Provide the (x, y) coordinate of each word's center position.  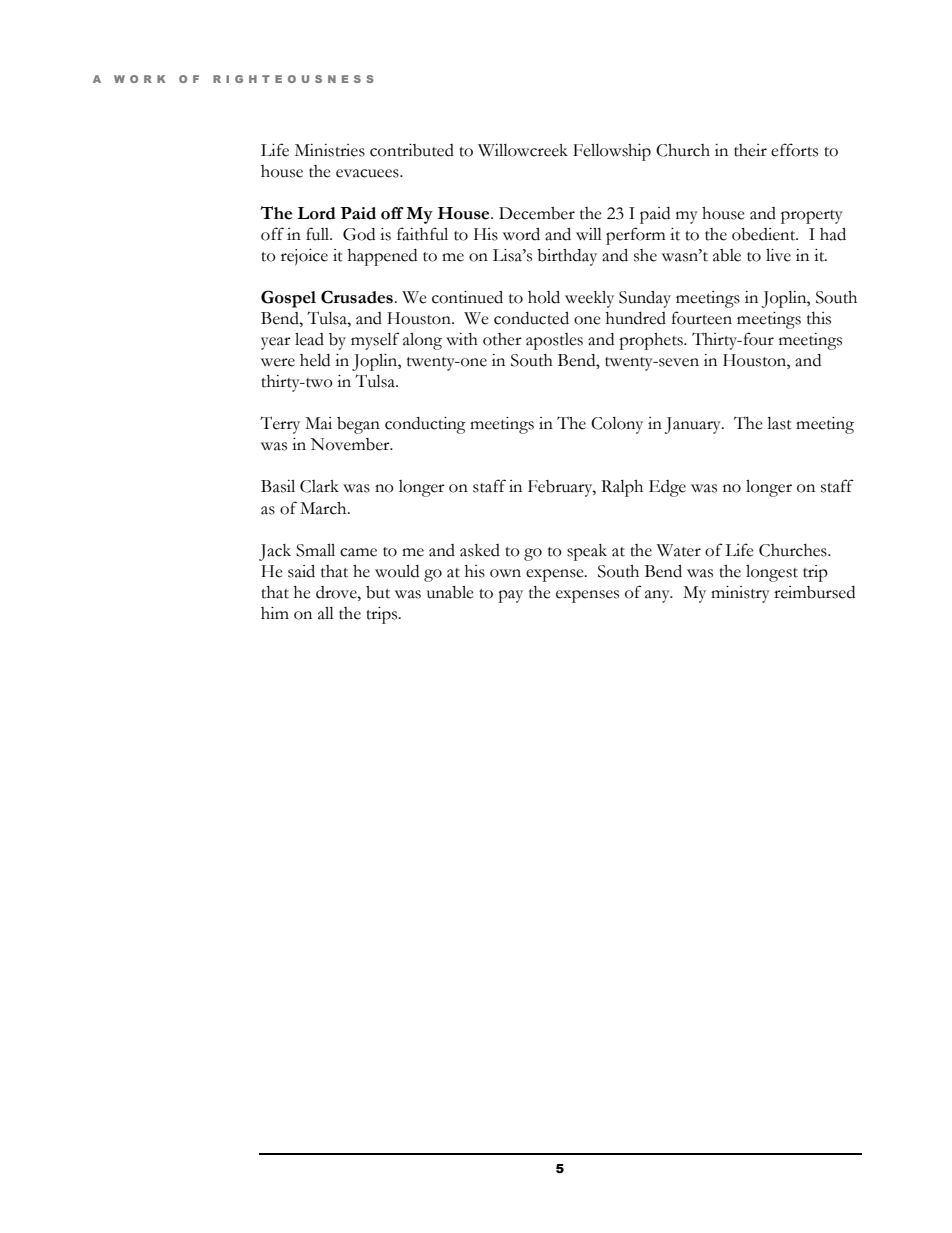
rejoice (304, 257)
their (750, 150)
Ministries (330, 150)
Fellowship (612, 152)
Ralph (622, 488)
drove (337, 592)
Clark (319, 486)
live (778, 255)
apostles (554, 341)
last (779, 423)
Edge (667, 488)
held (315, 360)
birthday (567, 257)
